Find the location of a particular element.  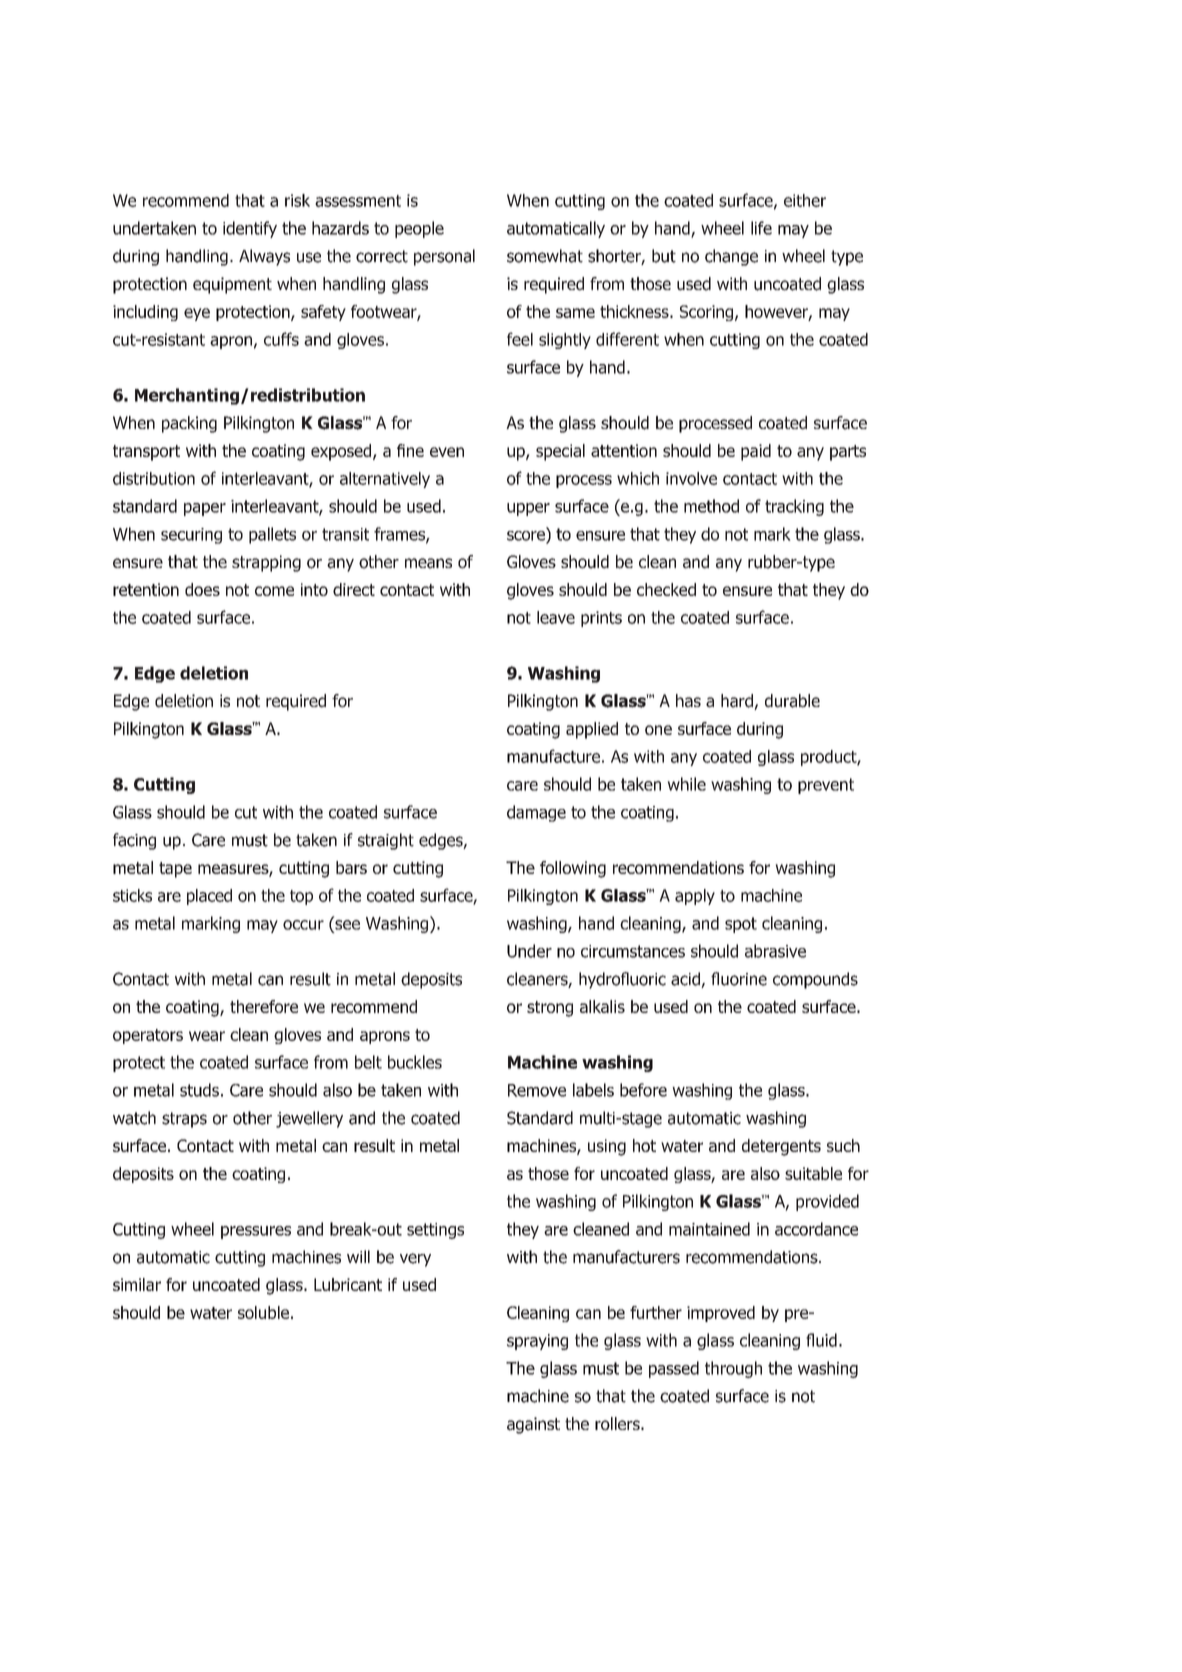

therefore is located at coordinates (264, 1006).
